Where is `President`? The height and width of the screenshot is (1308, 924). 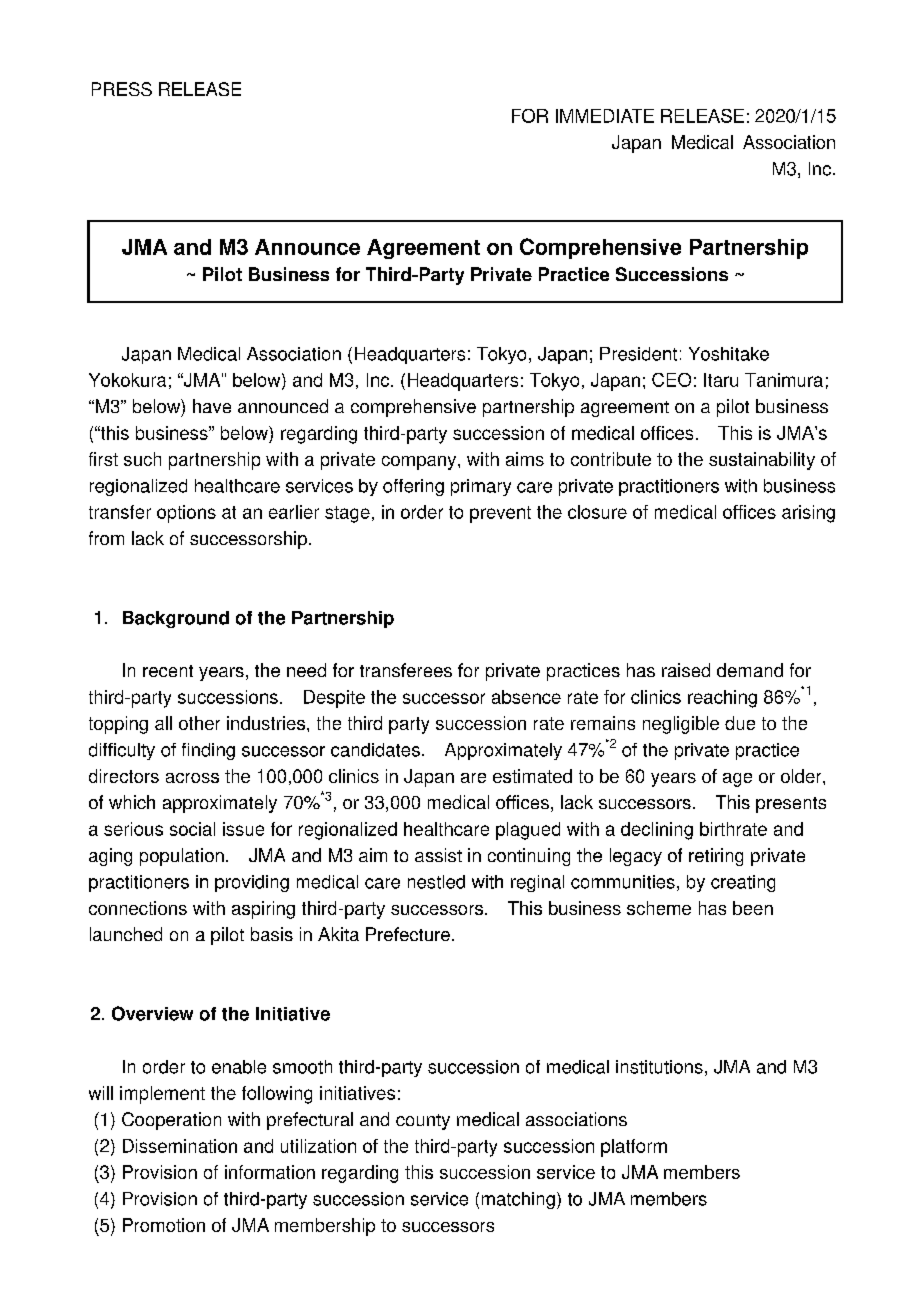
President is located at coordinates (638, 354).
